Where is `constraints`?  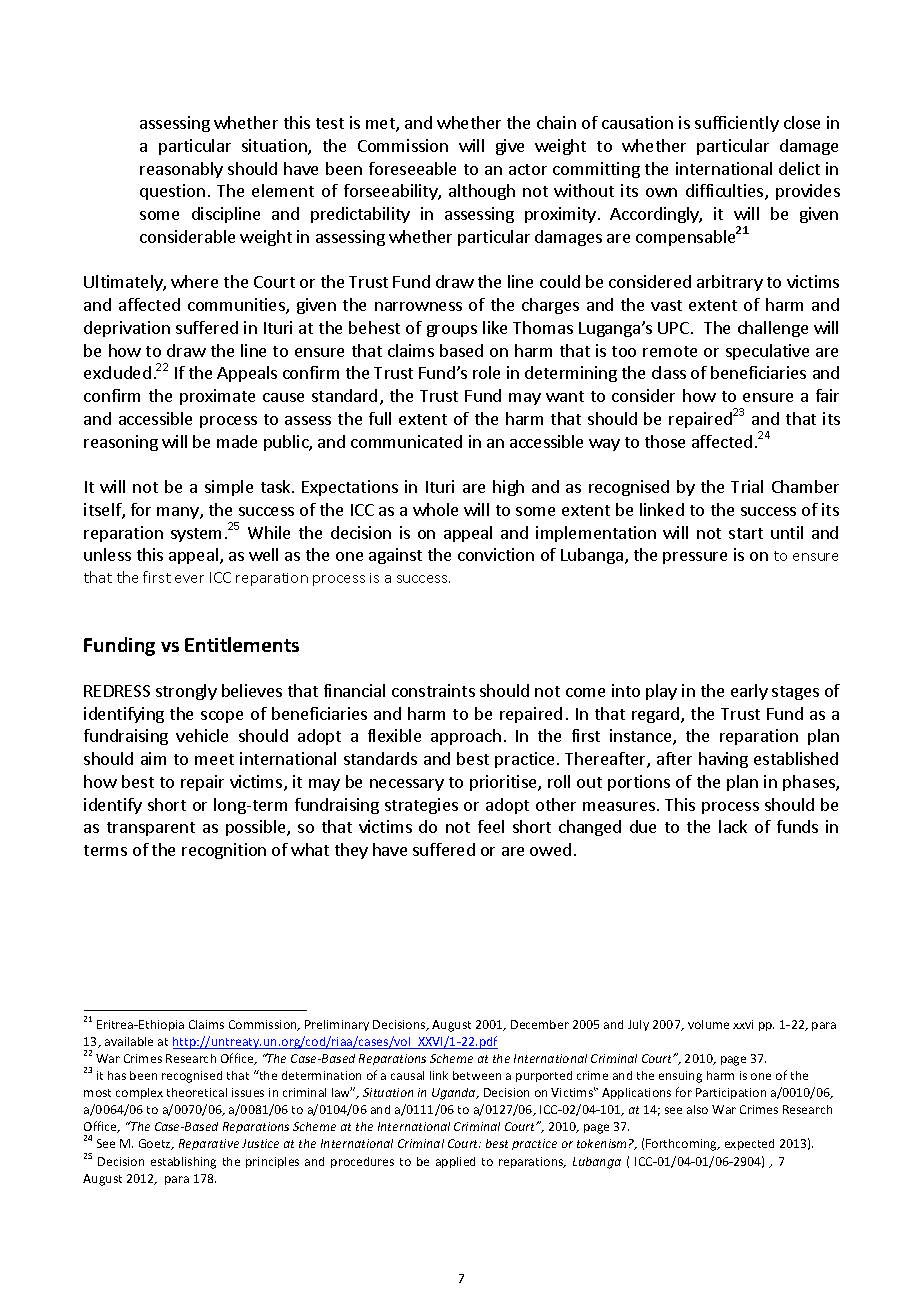 constraints is located at coordinates (433, 690).
